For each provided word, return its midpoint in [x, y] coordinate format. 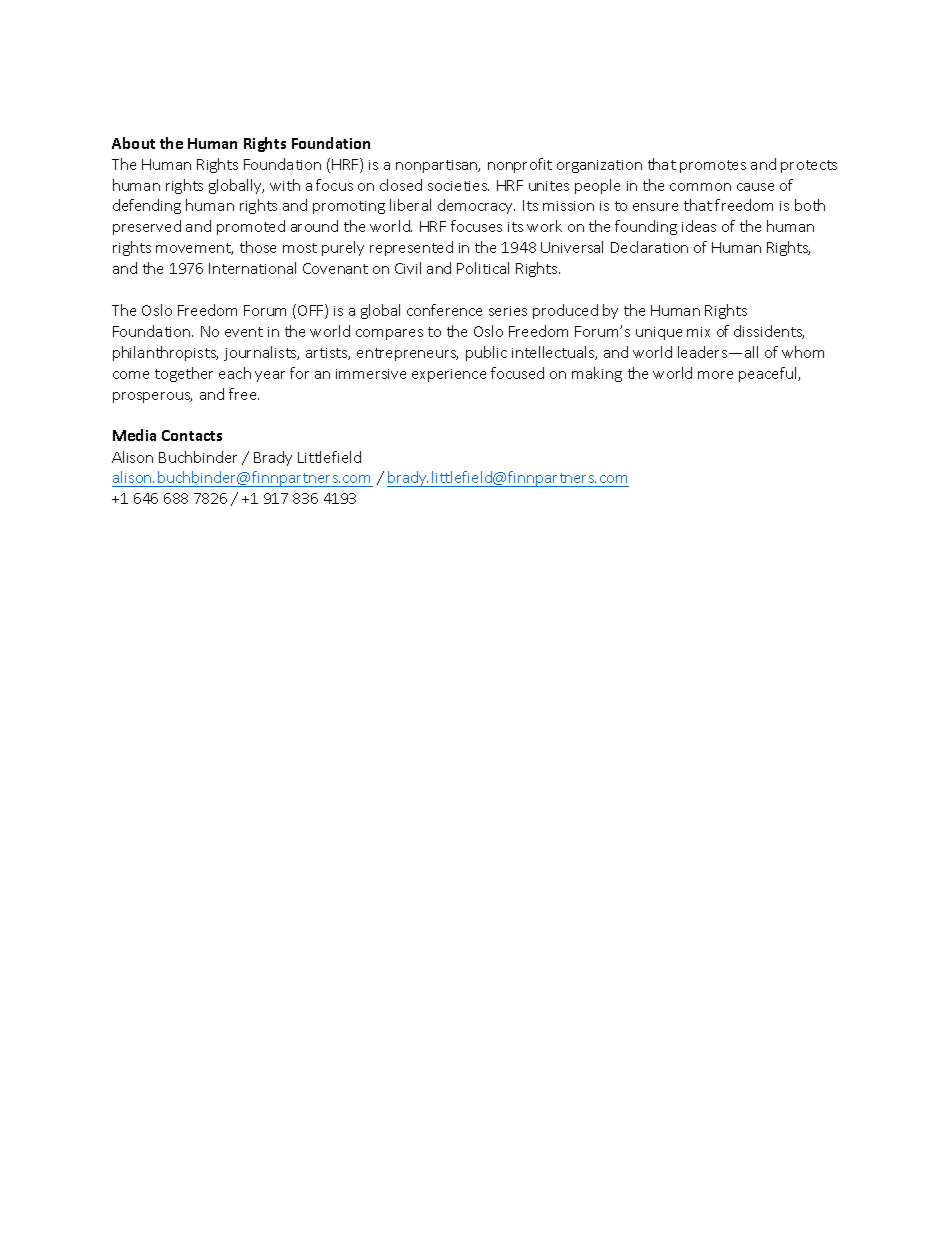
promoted [251, 227]
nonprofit [520, 165]
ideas [699, 226]
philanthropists [165, 353]
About [133, 143]
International [252, 268]
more [715, 375]
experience [449, 375]
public [486, 353]
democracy [476, 206]
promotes [713, 166]
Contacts [192, 435]
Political [483, 268]
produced [565, 311]
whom [803, 352]
